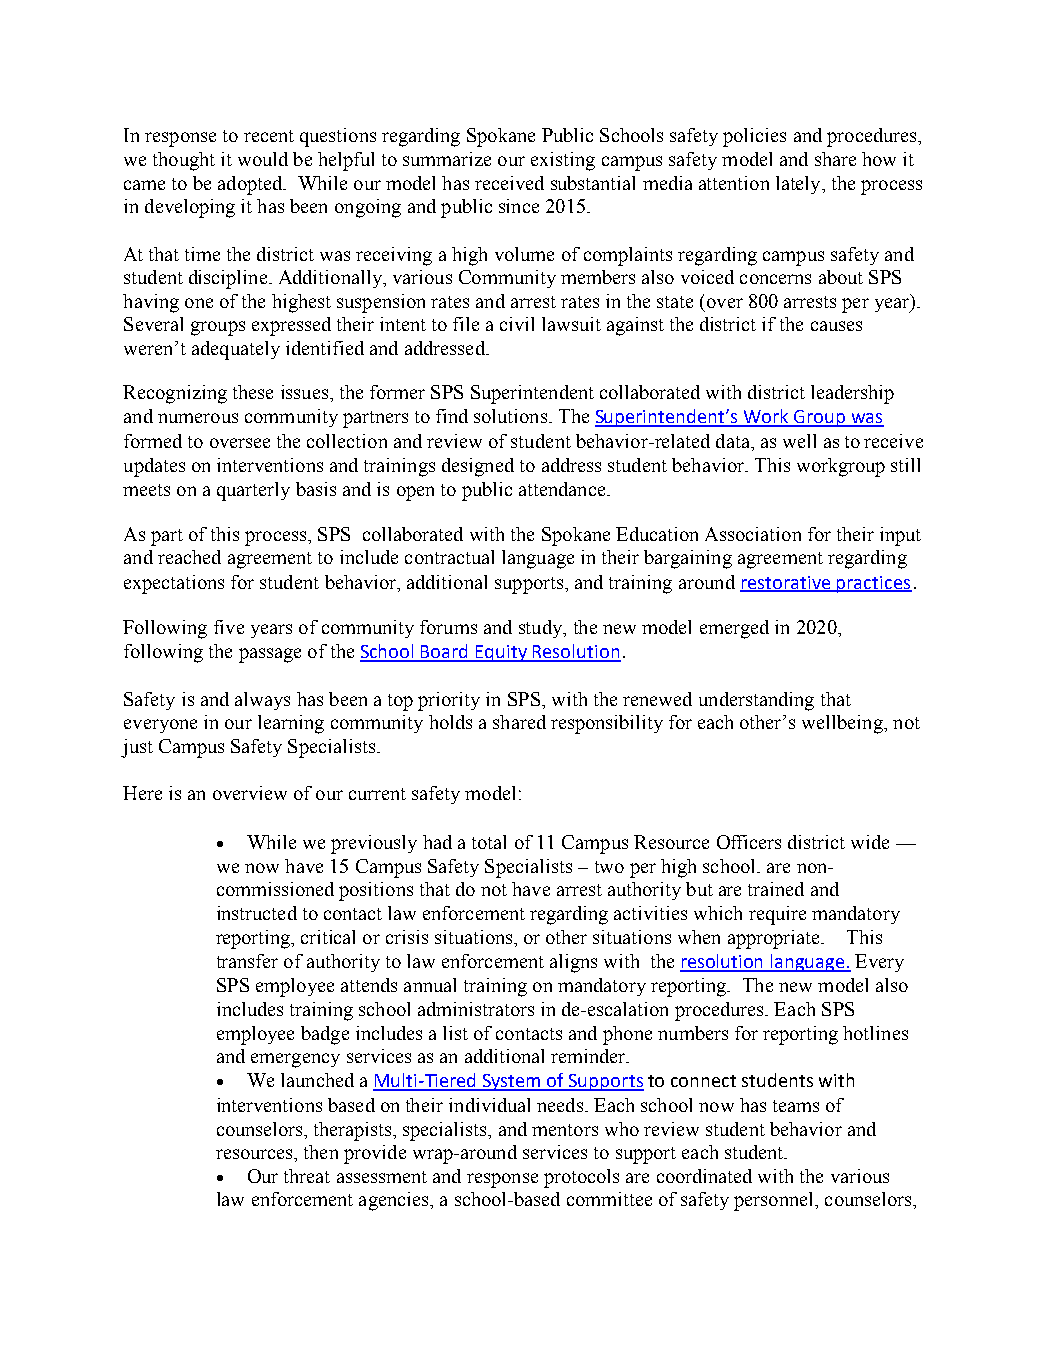  I want to click on Equity, so click(501, 653).
